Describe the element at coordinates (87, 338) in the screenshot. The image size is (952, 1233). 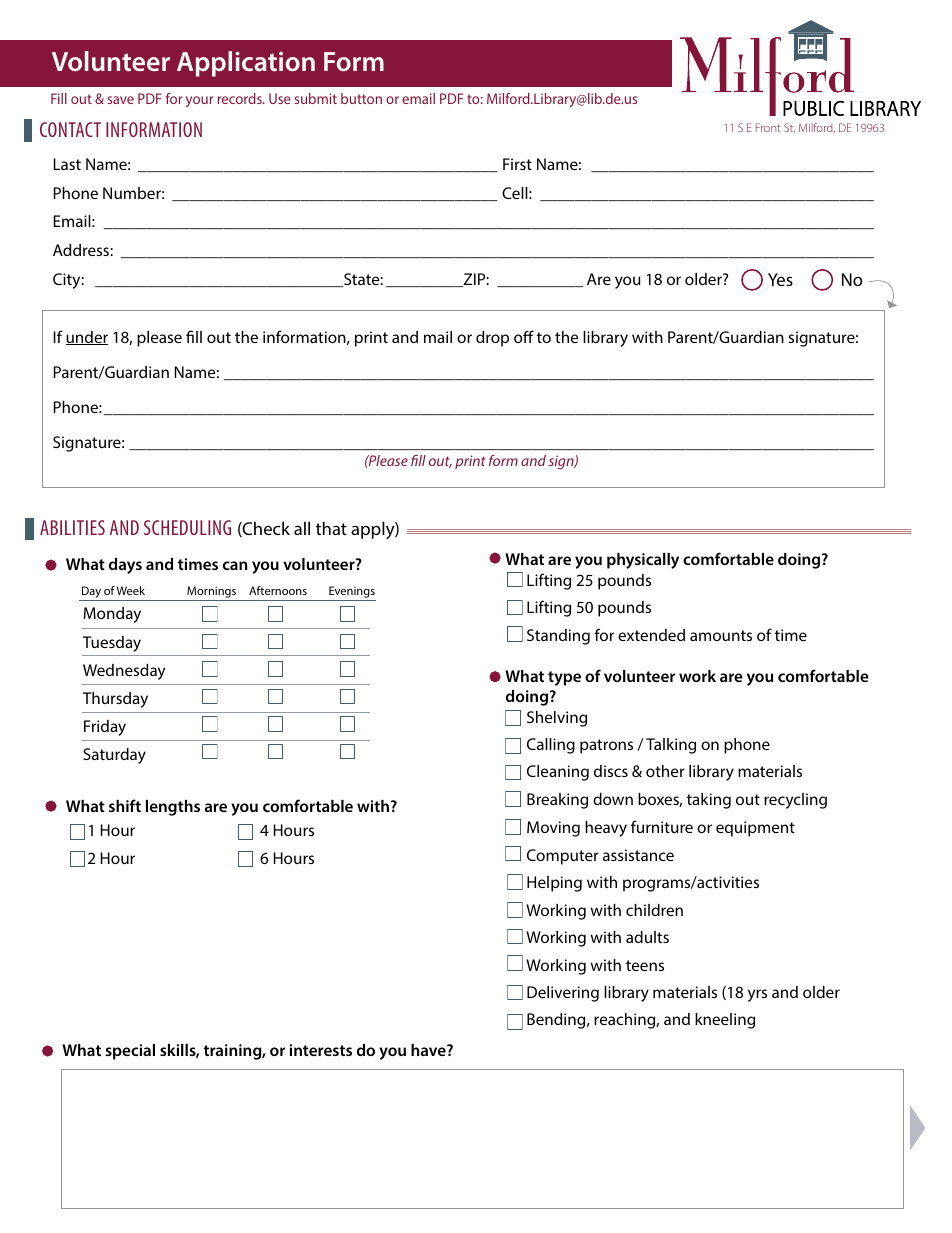
I see `under` at that location.
